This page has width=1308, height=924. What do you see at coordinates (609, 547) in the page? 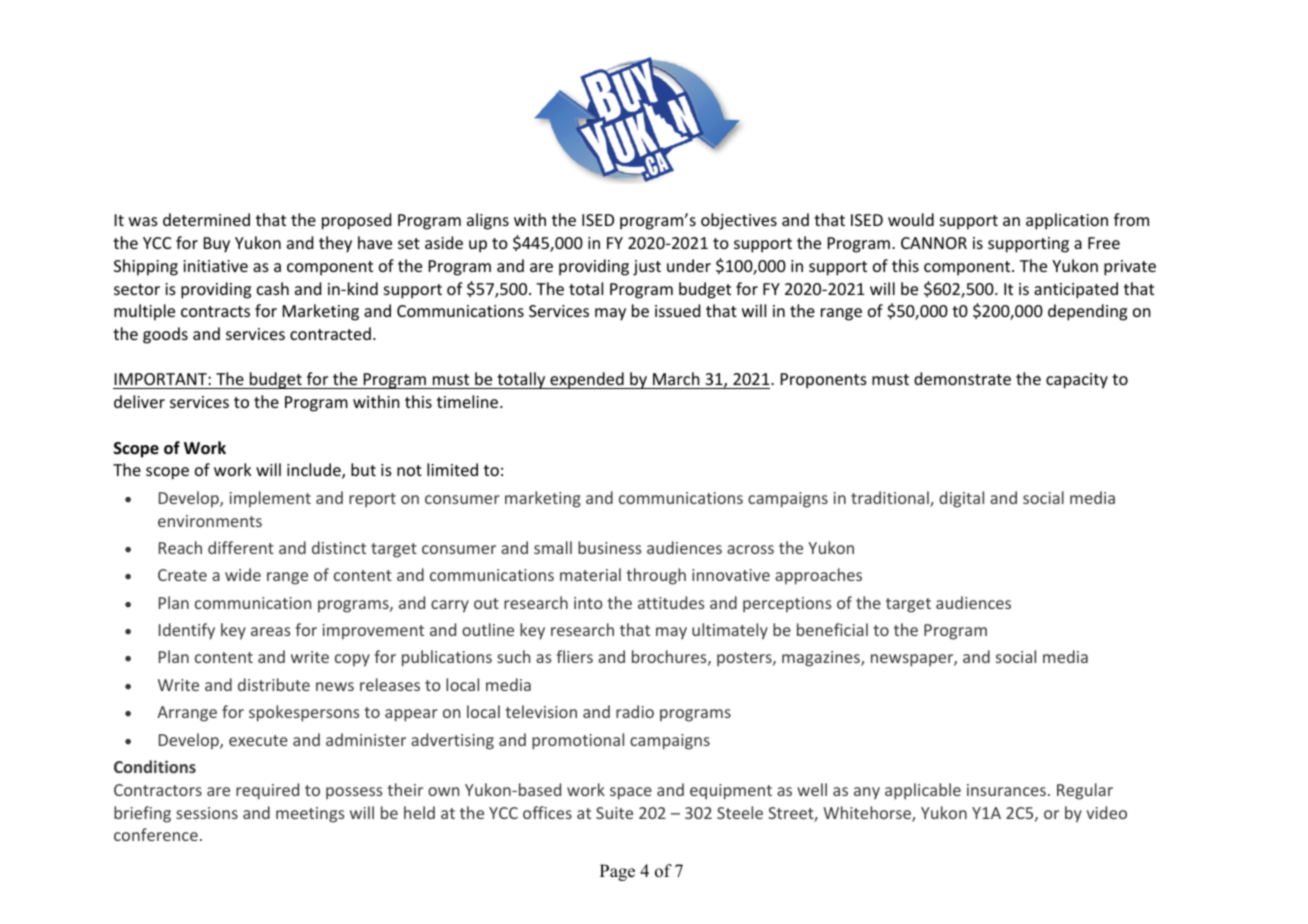
I see `business` at bounding box center [609, 547].
